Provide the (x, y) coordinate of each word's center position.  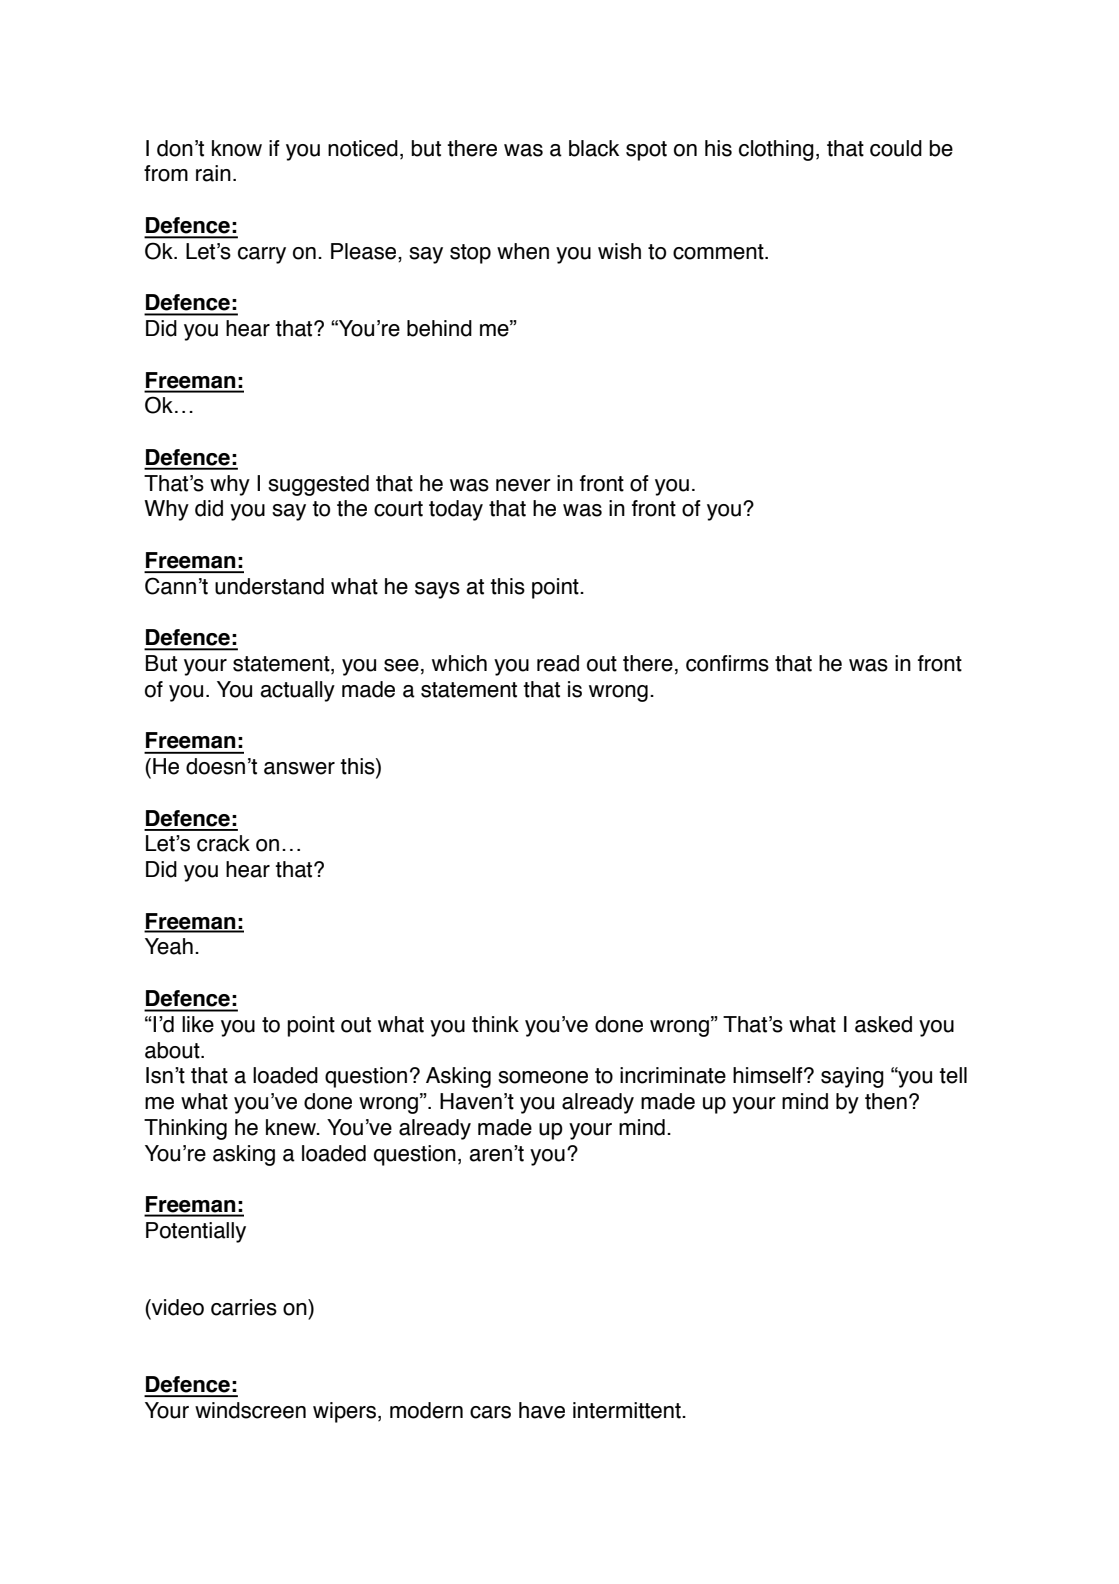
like (198, 1024)
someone (543, 1077)
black (594, 148)
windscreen (250, 1410)
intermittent (628, 1410)
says (437, 590)
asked (883, 1024)
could (896, 148)
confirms (727, 663)
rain (213, 173)
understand (269, 586)
